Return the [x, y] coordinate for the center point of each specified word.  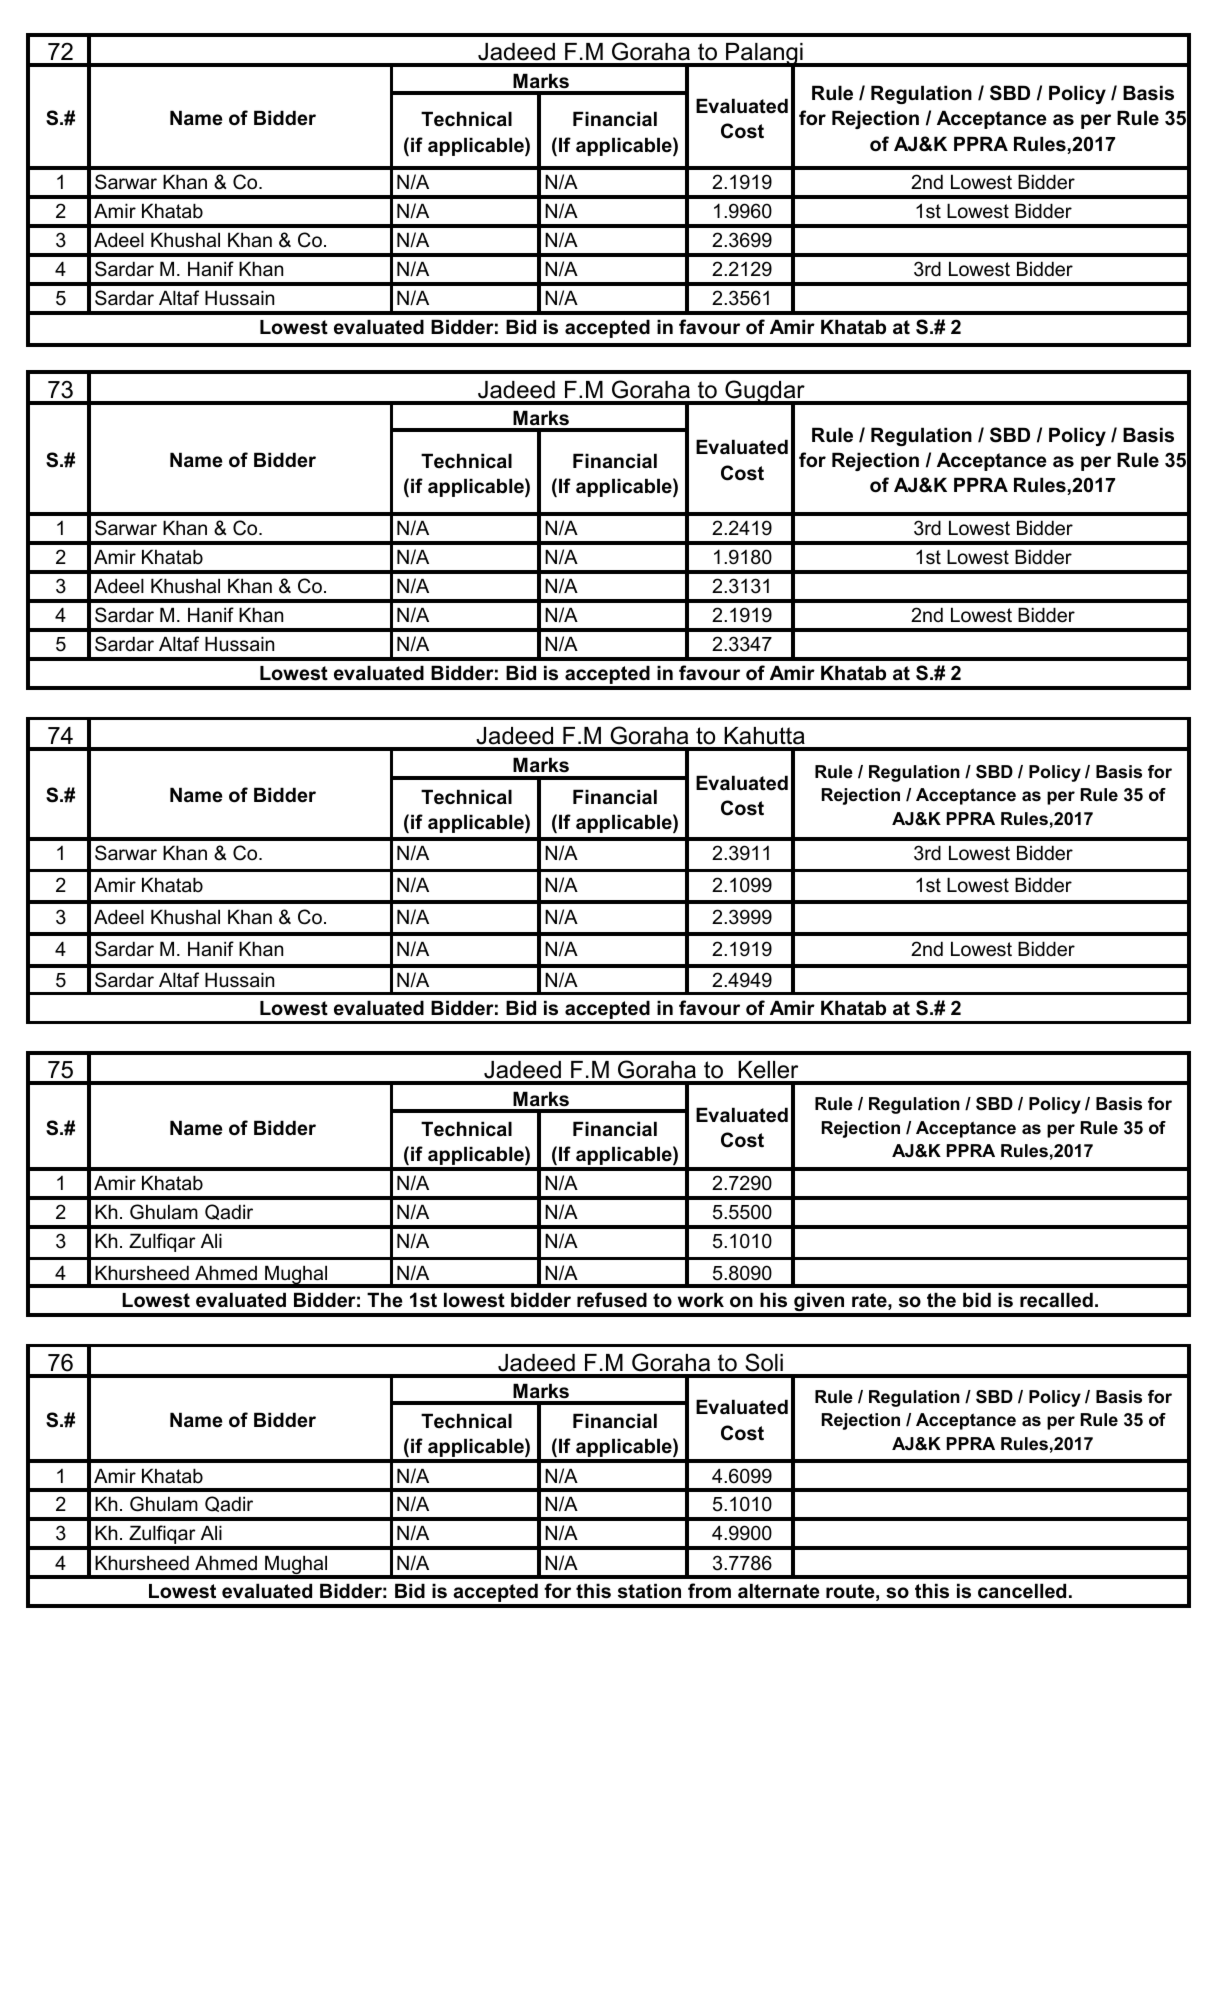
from [709, 1591]
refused [612, 1300]
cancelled [1022, 1591]
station [649, 1591]
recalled [1056, 1300]
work [701, 1300]
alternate [779, 1591]
